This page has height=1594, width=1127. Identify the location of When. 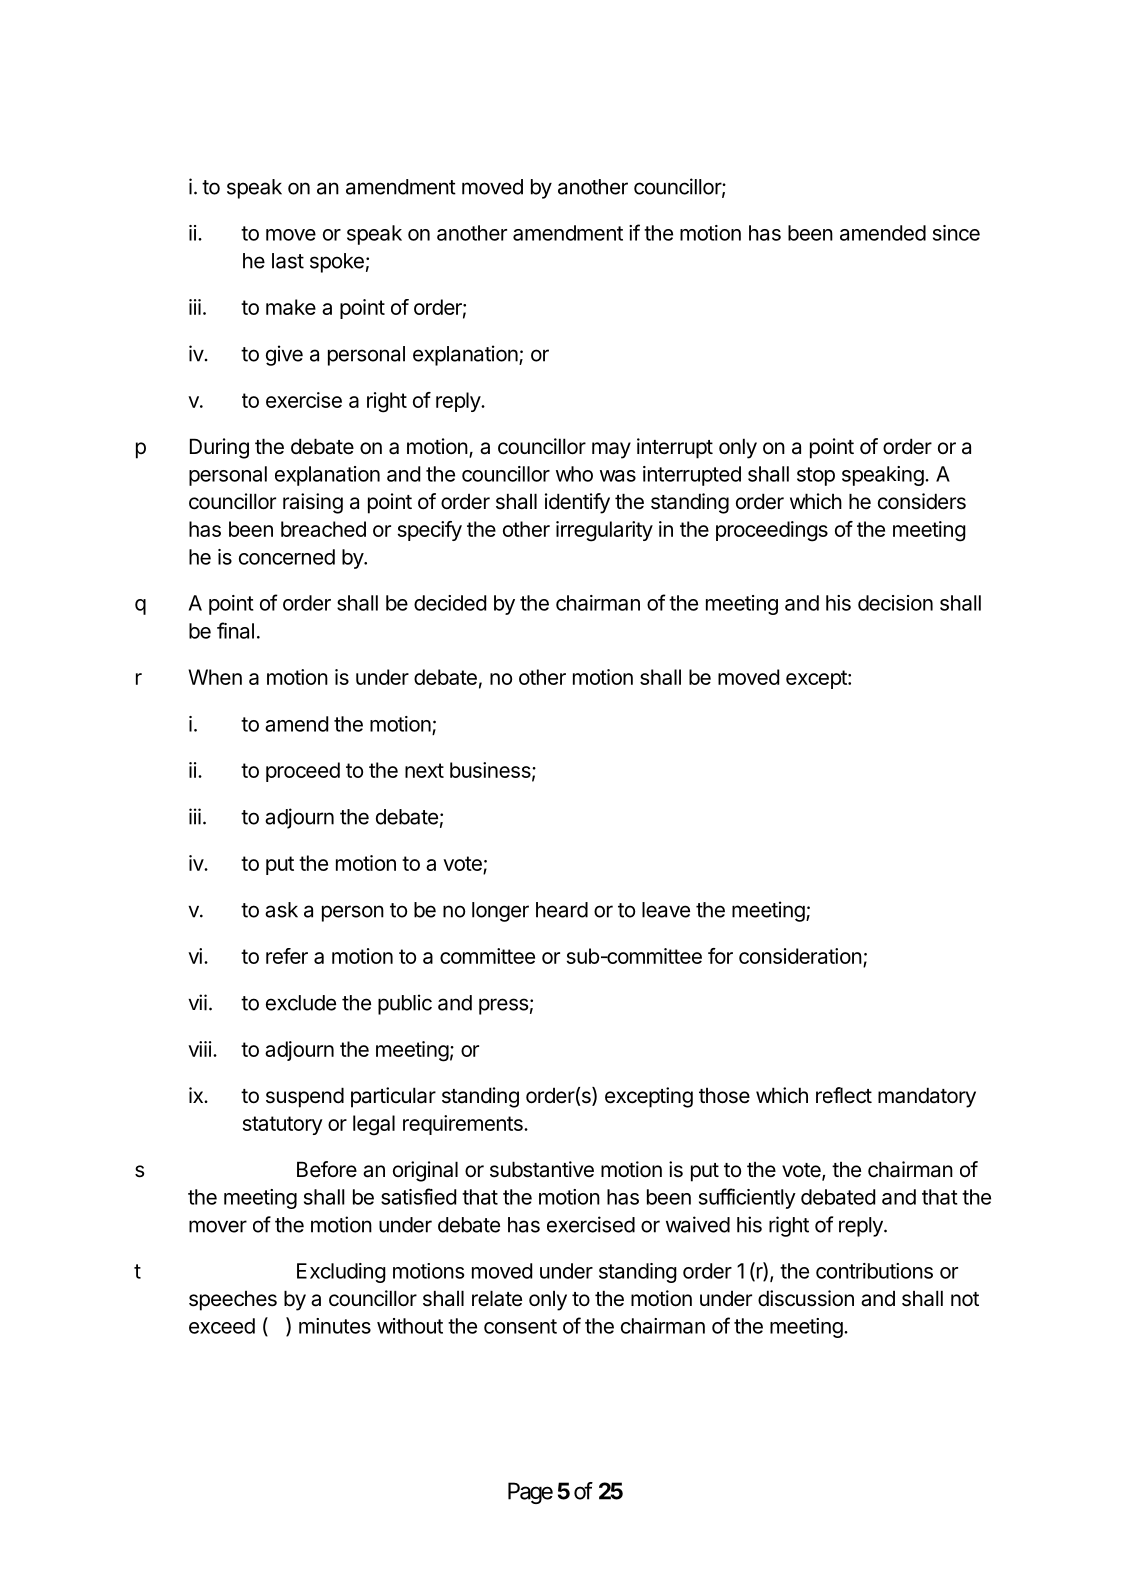
(215, 677).
